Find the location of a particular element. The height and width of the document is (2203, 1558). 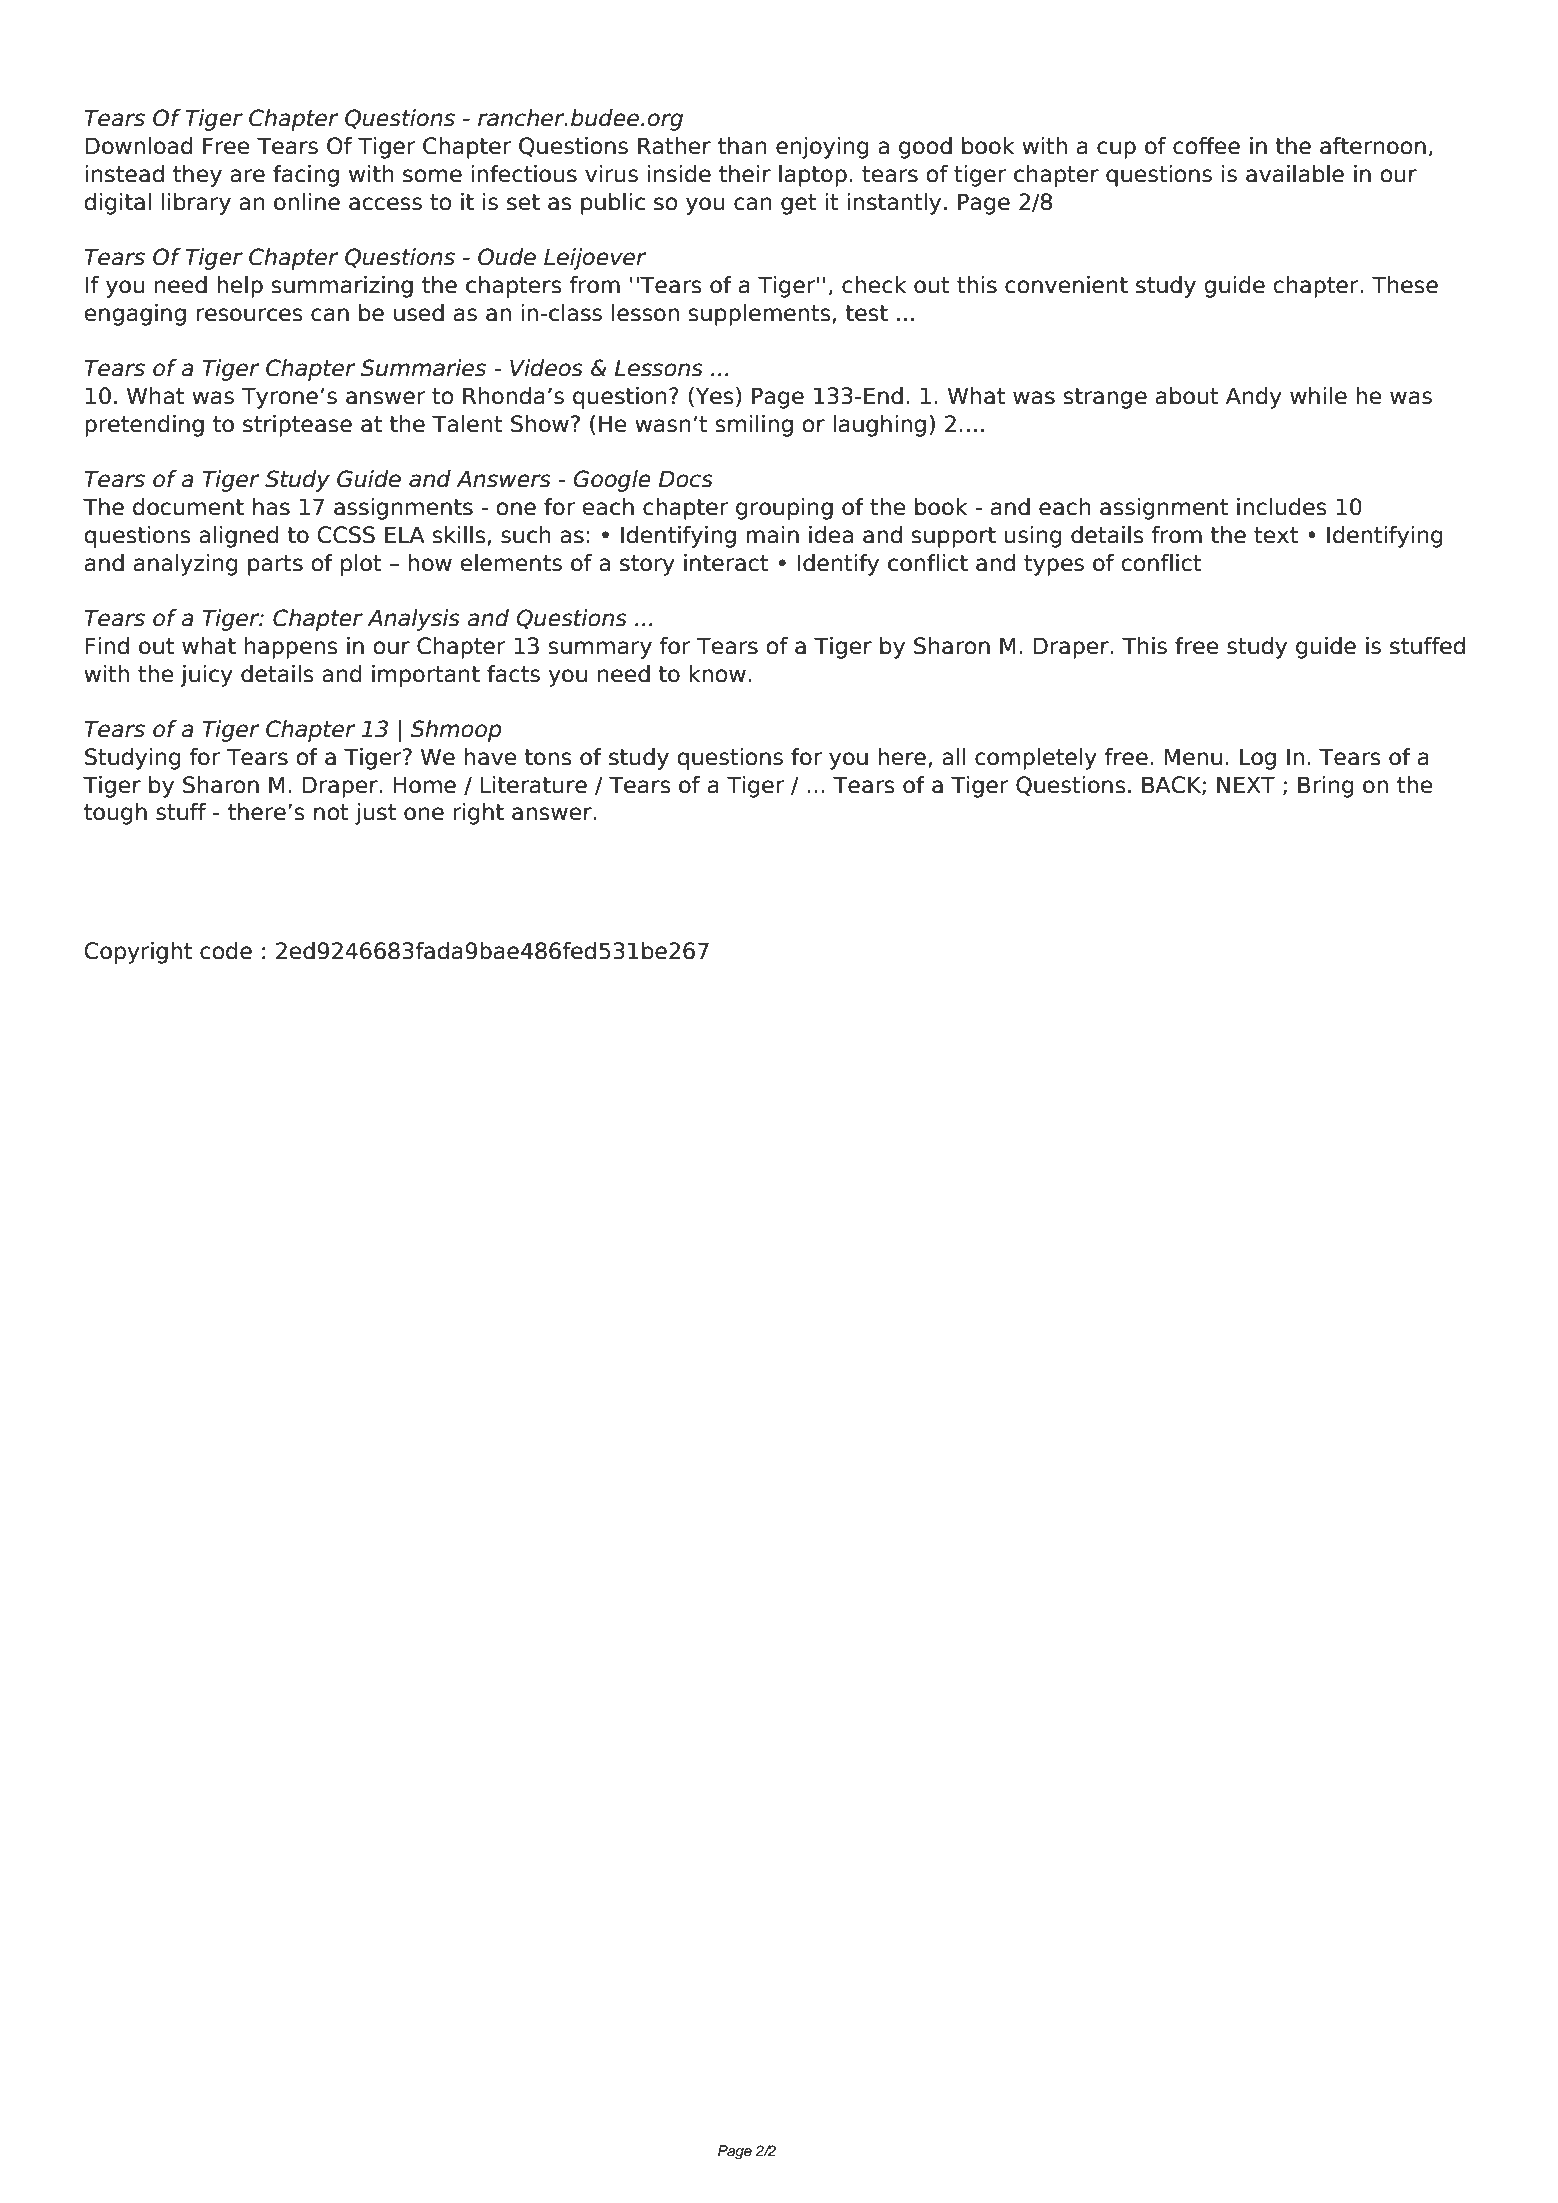

than is located at coordinates (742, 146).
